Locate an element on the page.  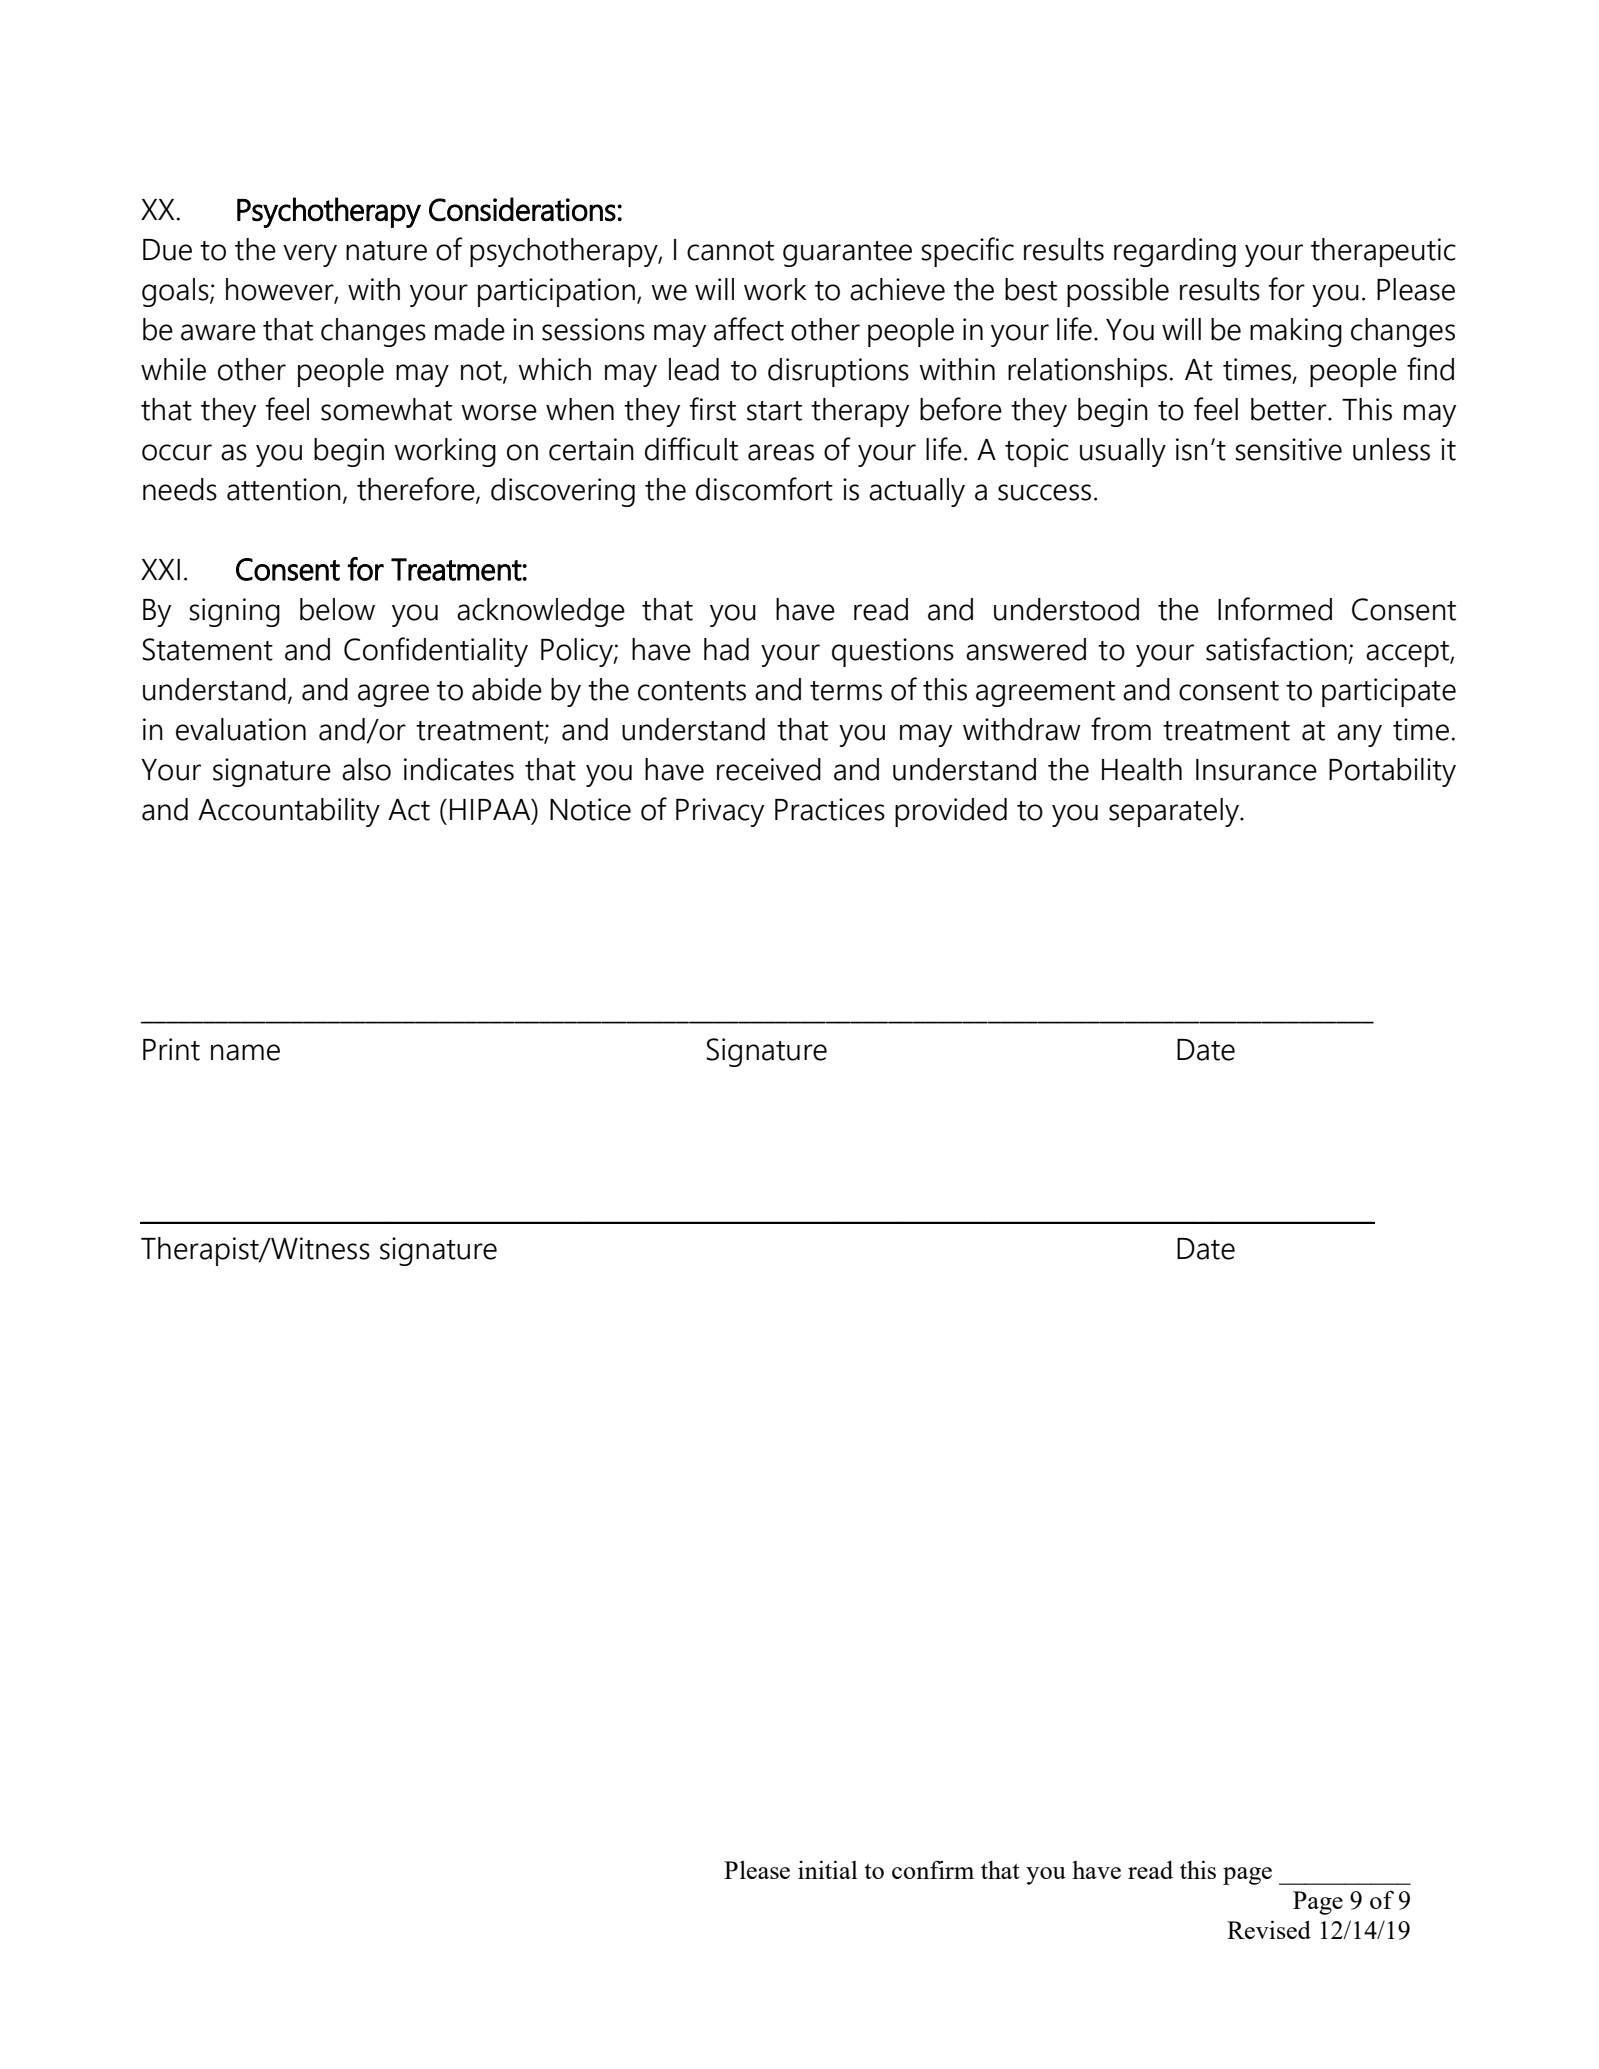
name is located at coordinates (245, 1052).
